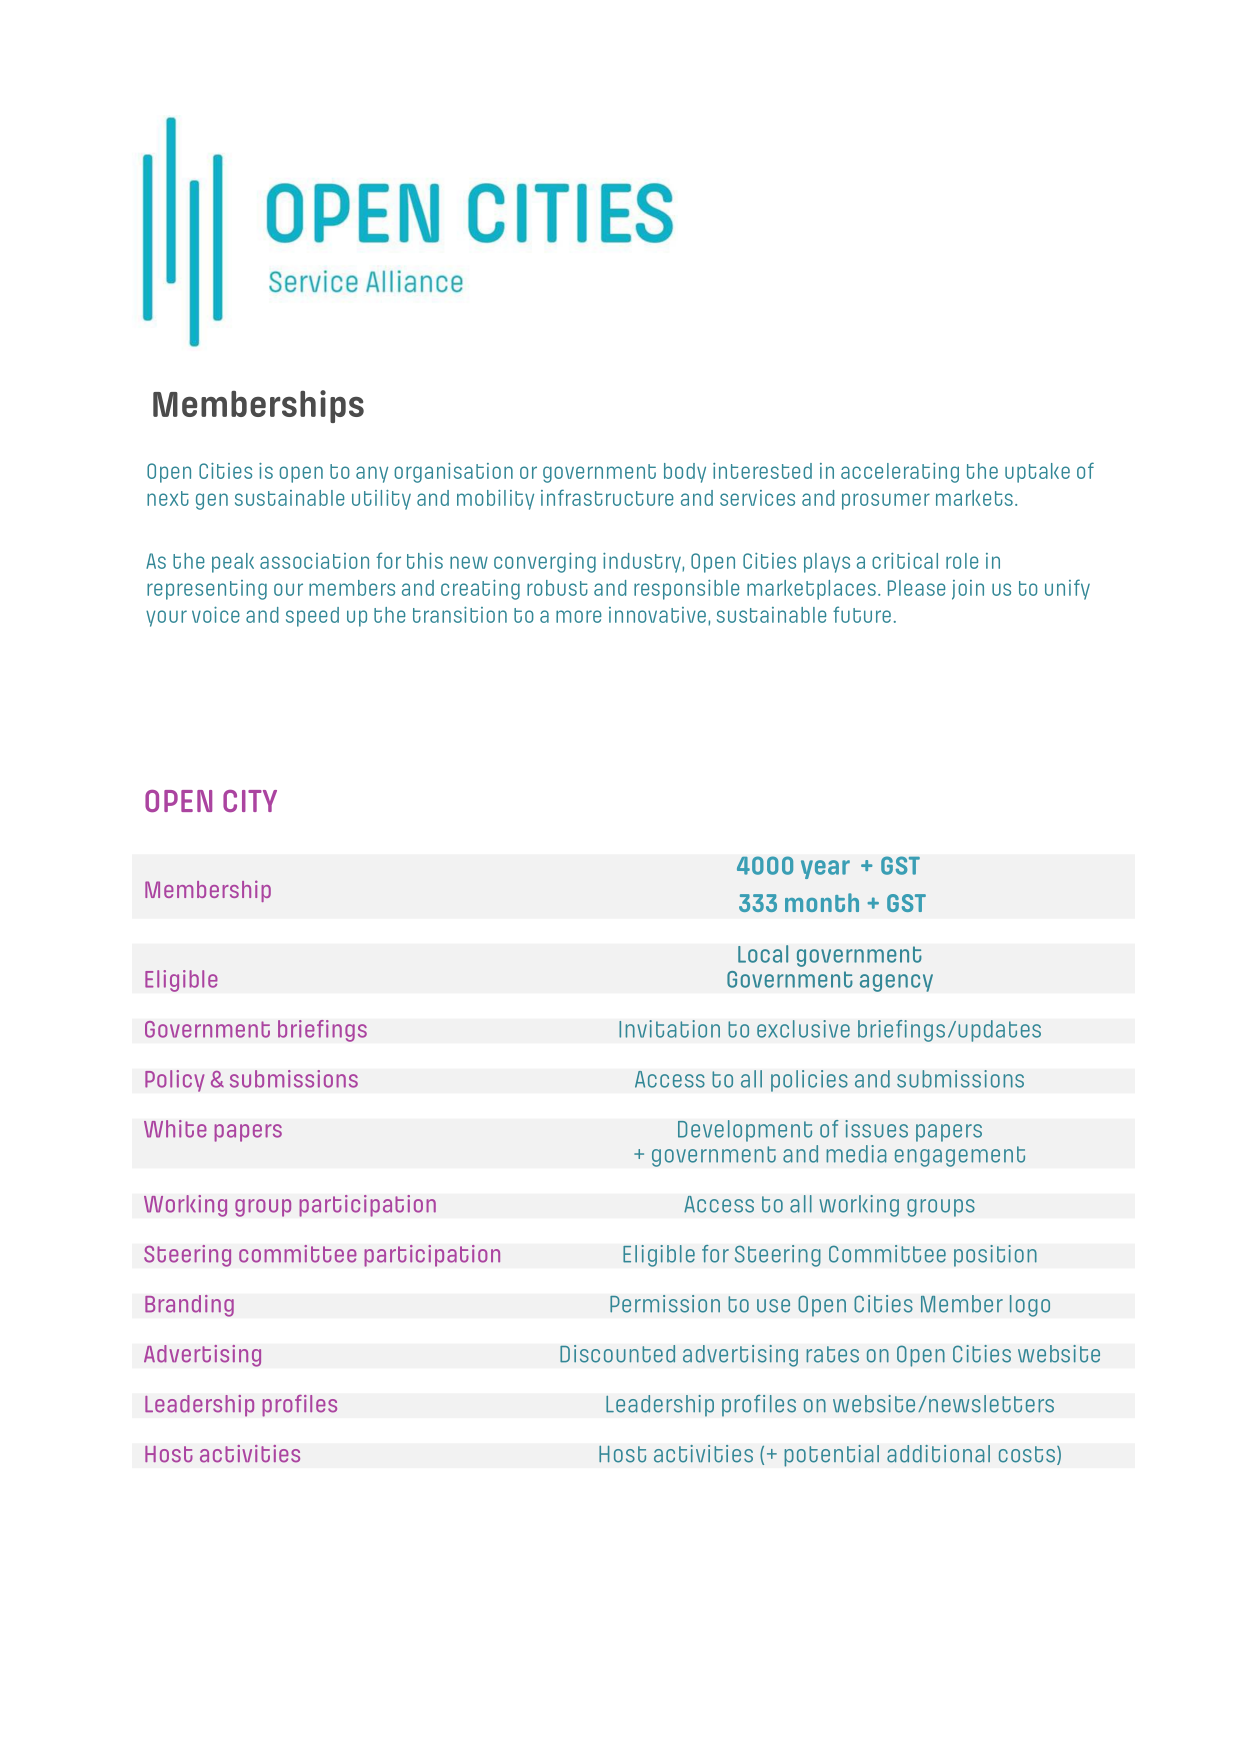  I want to click on White, so click(175, 1129).
